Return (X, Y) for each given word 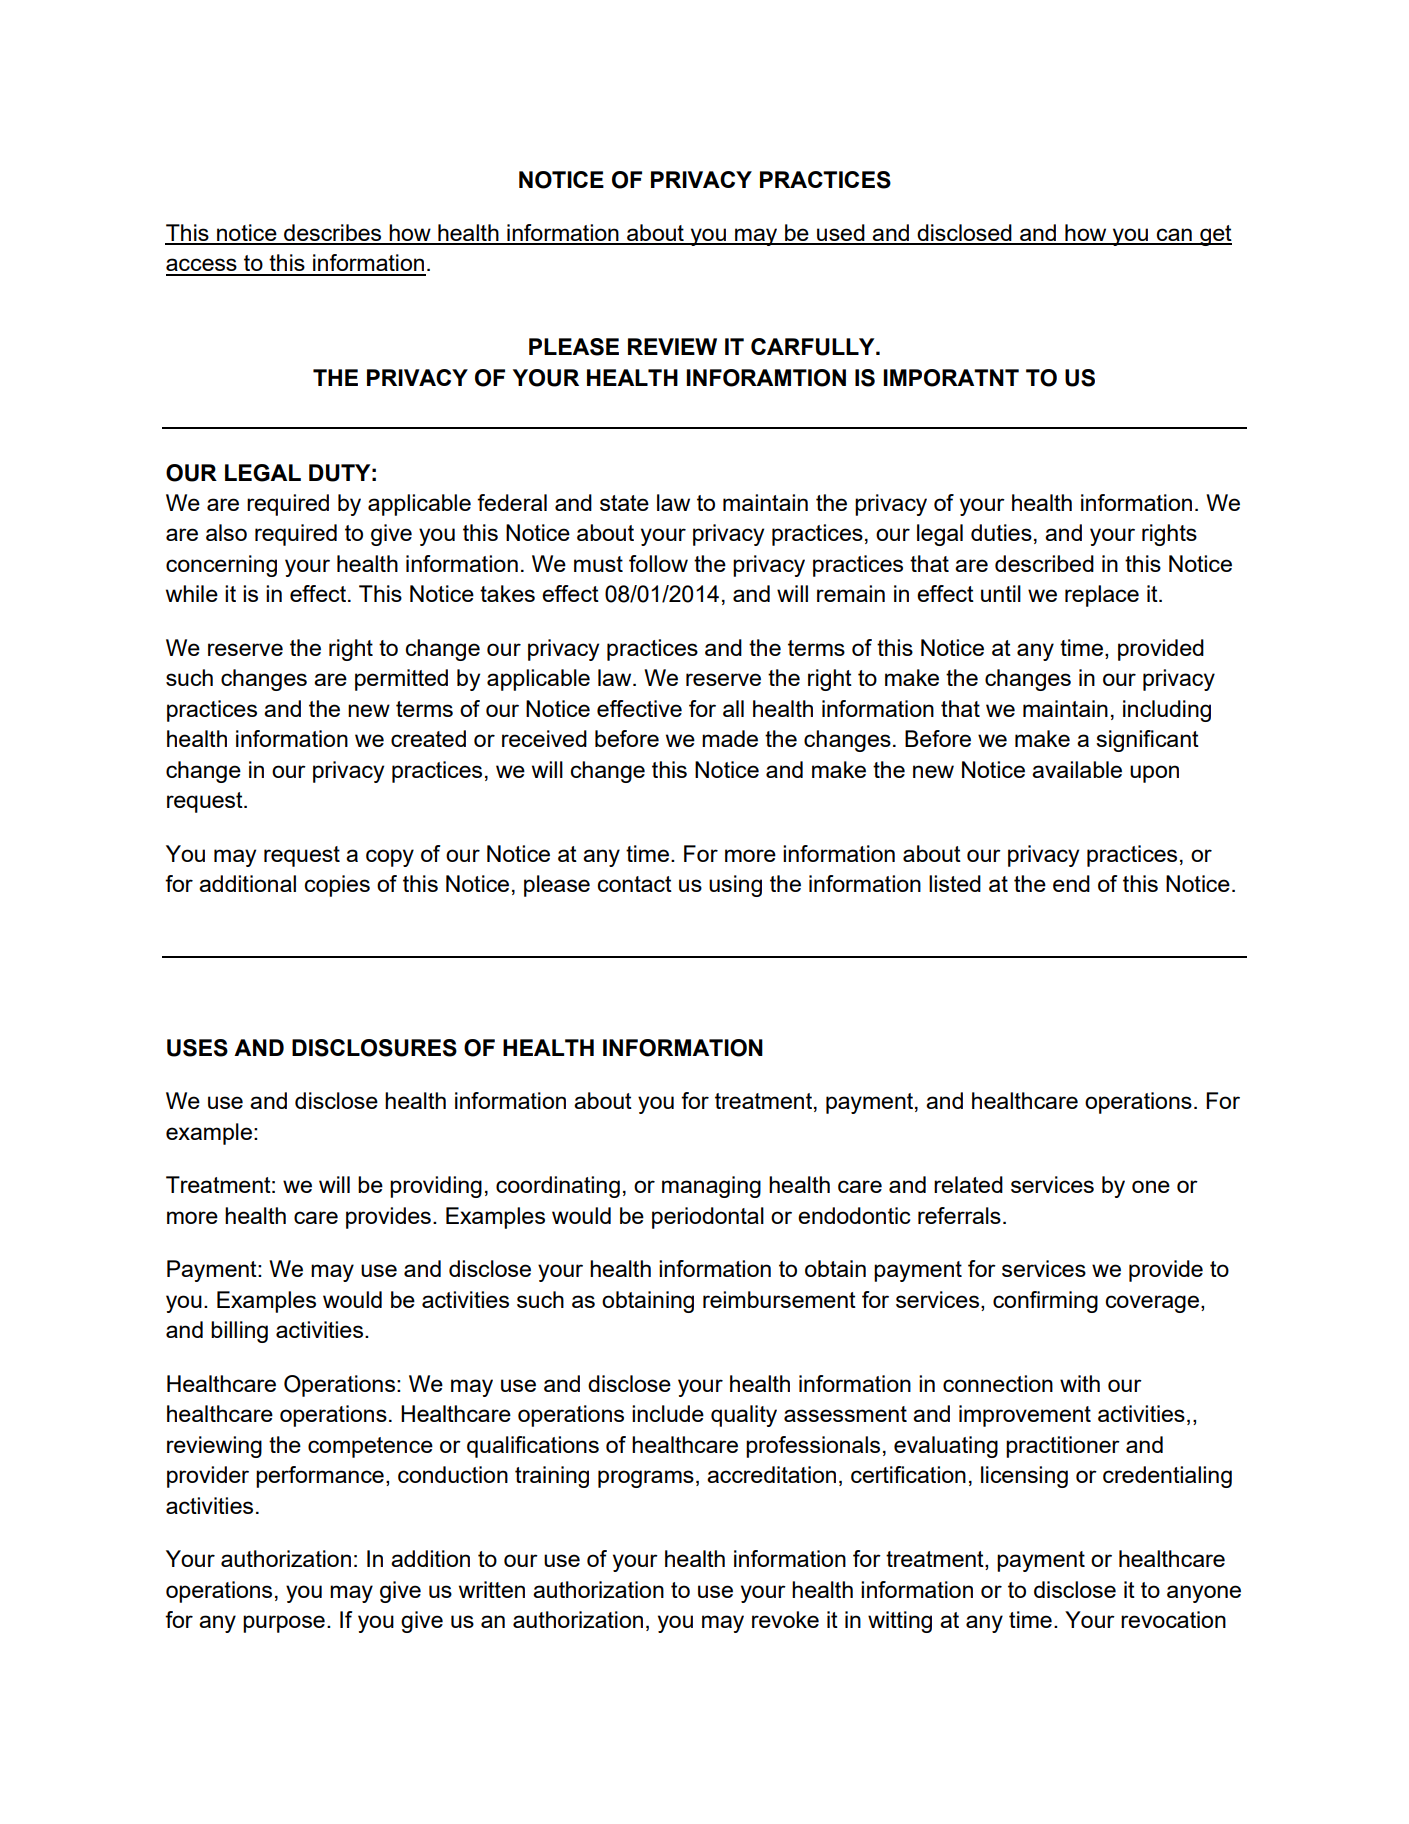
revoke (785, 1619)
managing (711, 1187)
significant (1147, 741)
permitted (401, 680)
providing (436, 1187)
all (733, 708)
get (1215, 235)
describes (333, 234)
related (968, 1184)
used (841, 234)
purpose (284, 1624)
